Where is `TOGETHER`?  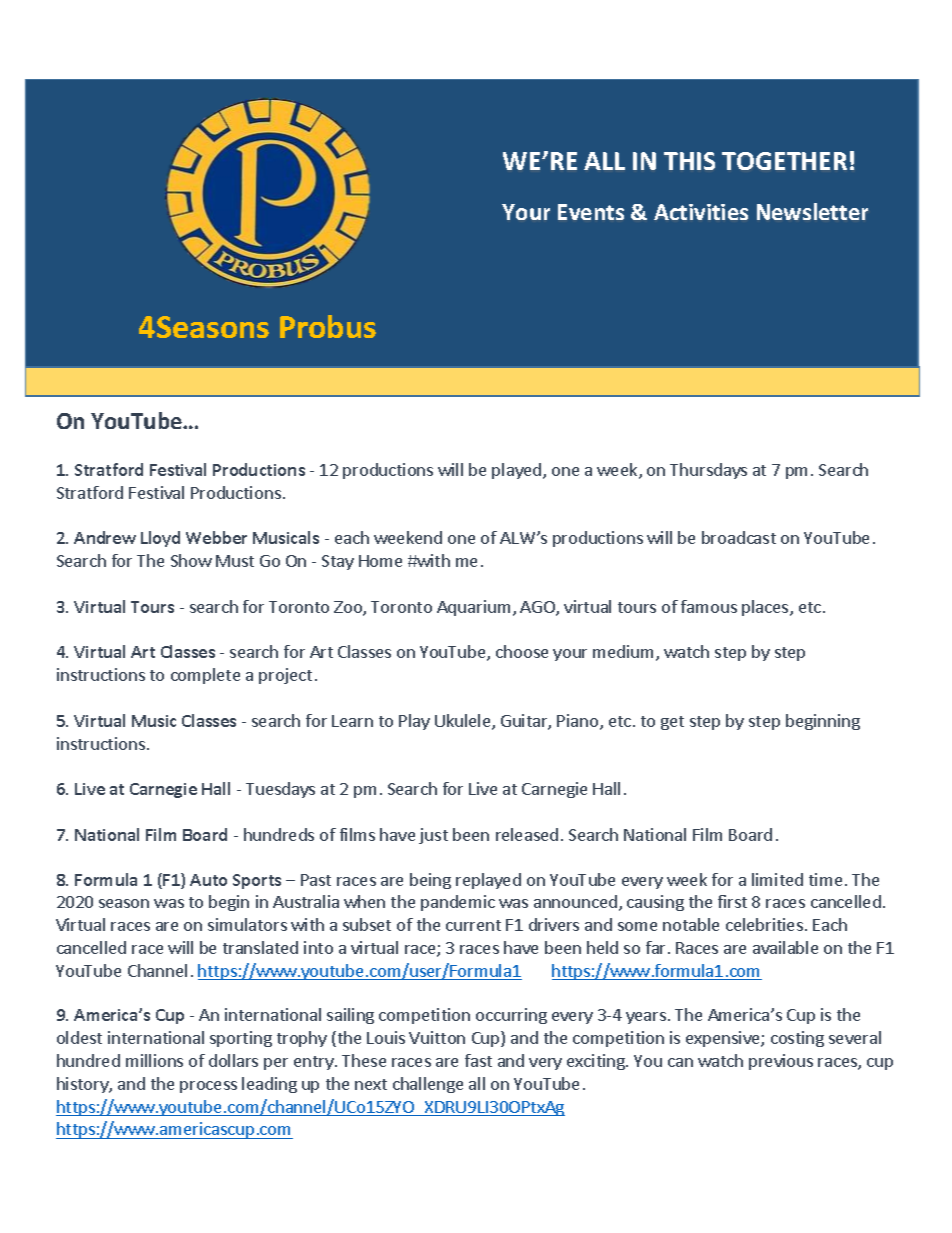 TOGETHER is located at coordinates (784, 161).
